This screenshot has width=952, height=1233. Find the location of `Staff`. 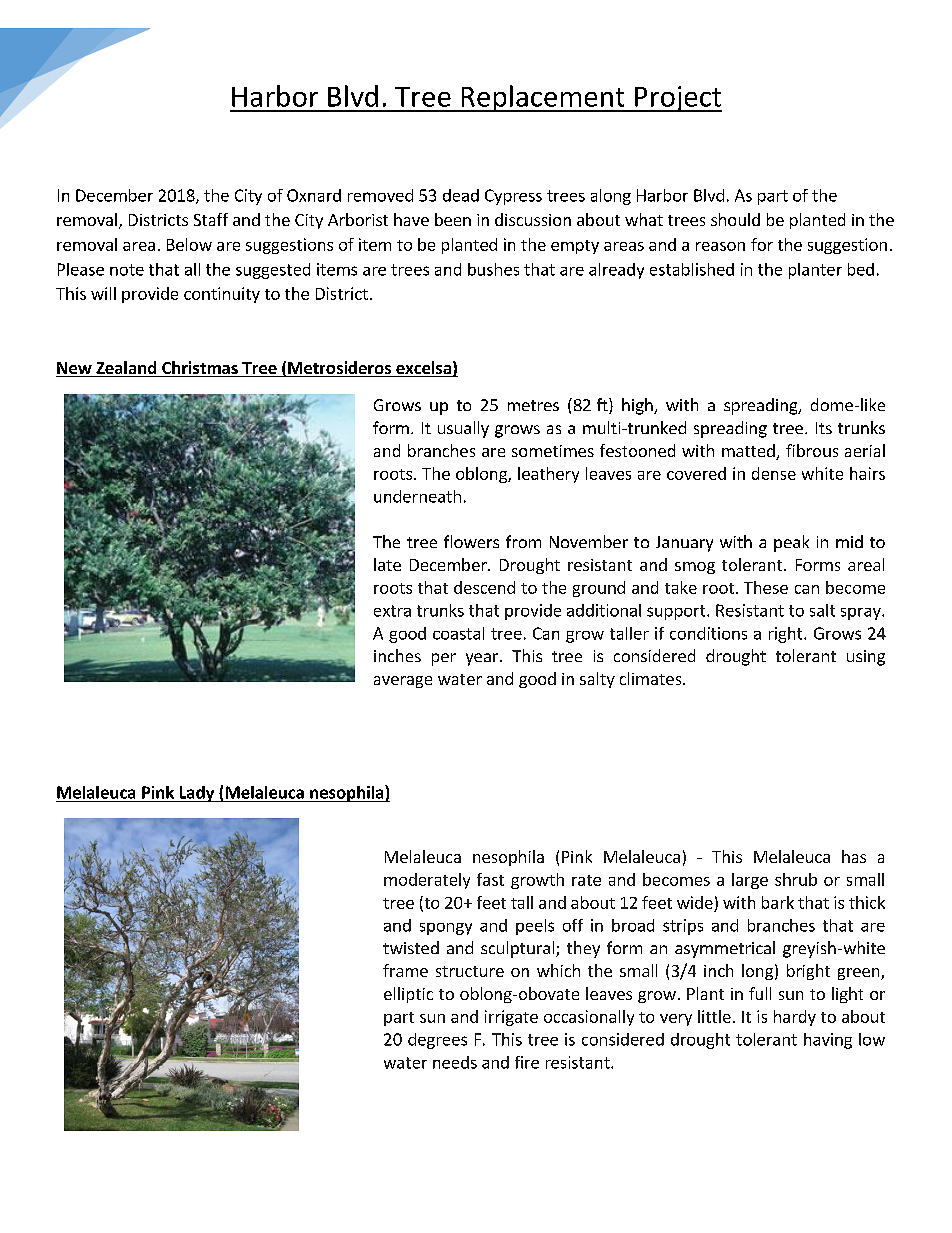

Staff is located at coordinates (211, 219).
